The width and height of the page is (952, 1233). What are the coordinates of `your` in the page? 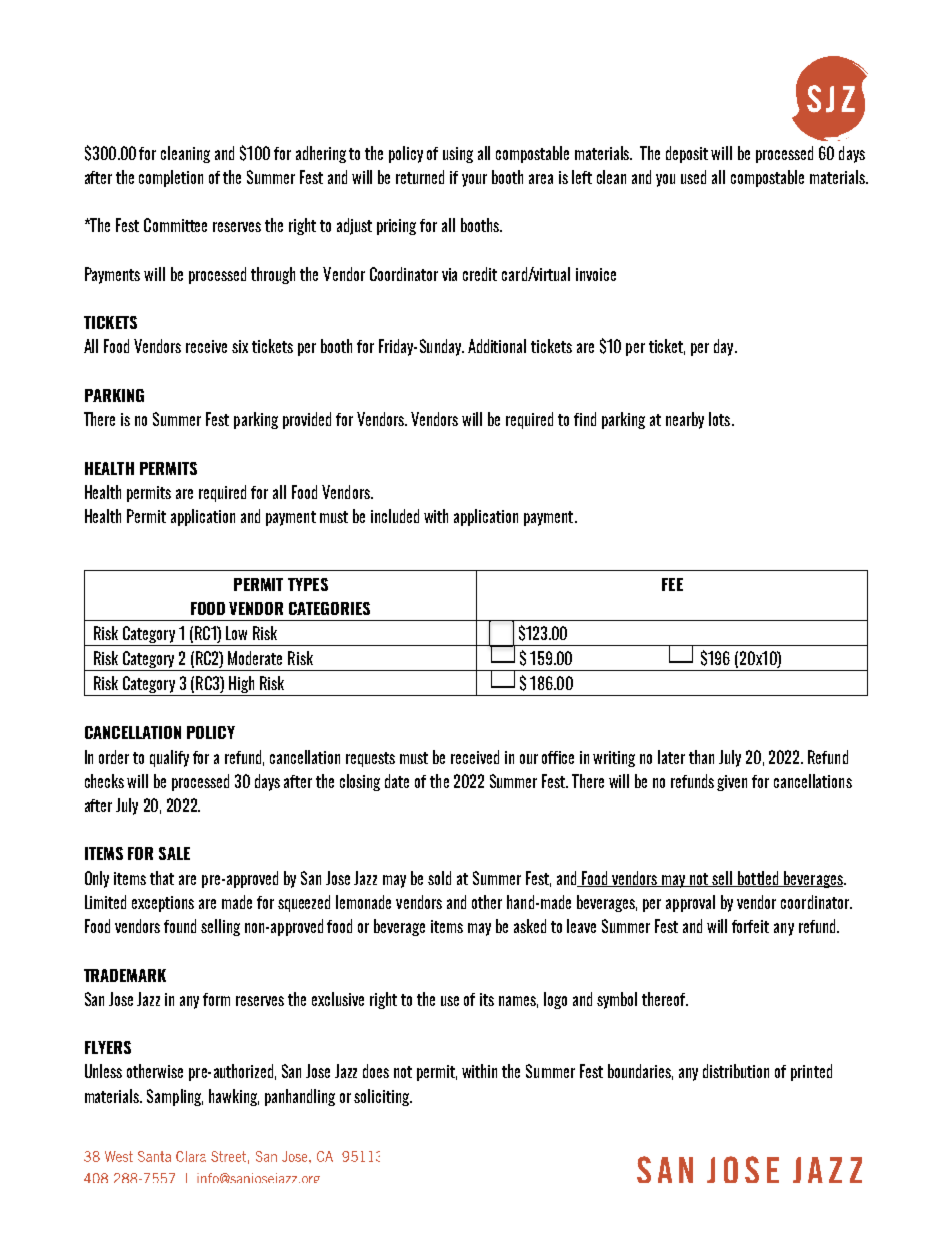 It's located at (474, 180).
